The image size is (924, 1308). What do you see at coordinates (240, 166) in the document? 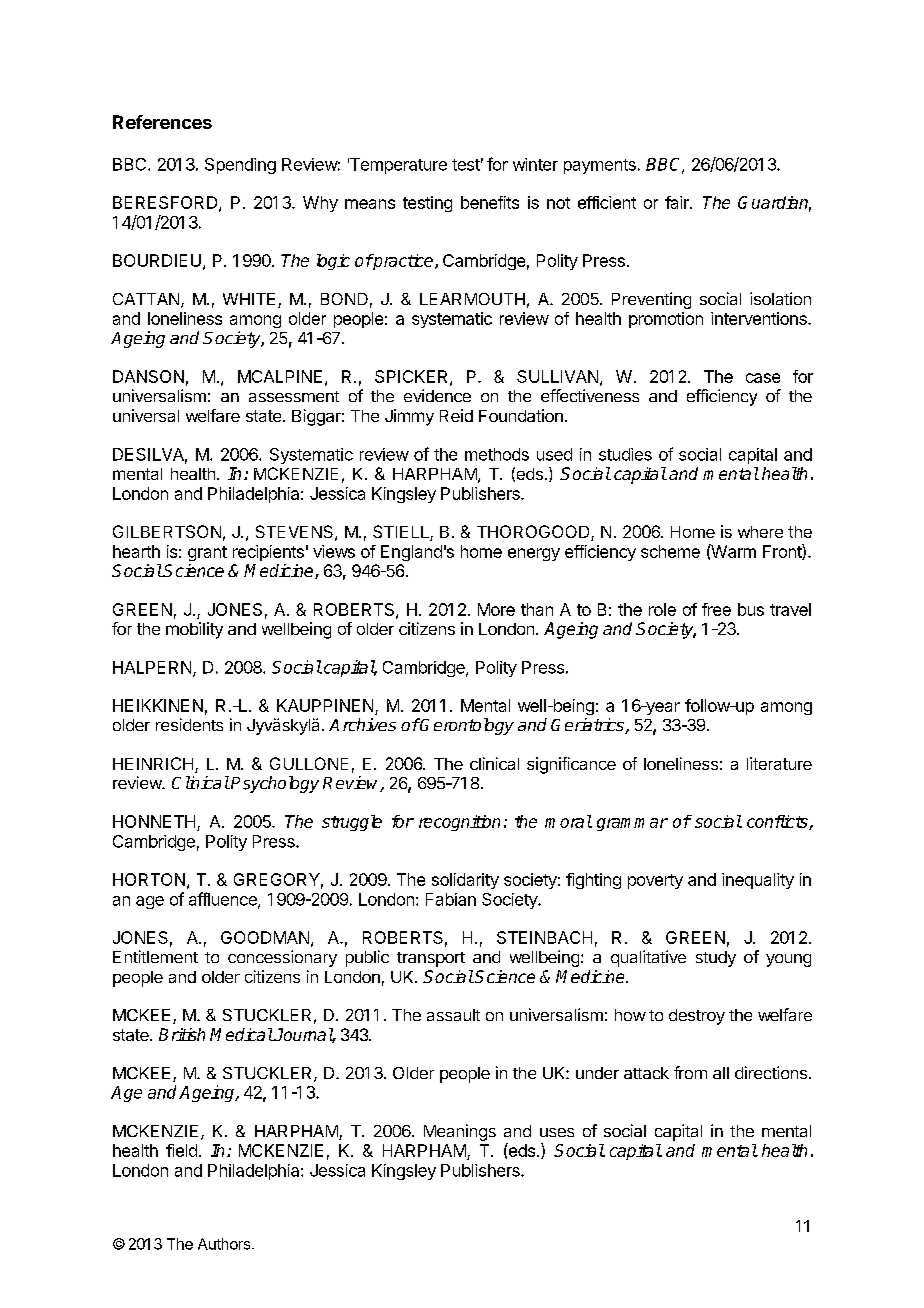
I see `Spending` at bounding box center [240, 166].
